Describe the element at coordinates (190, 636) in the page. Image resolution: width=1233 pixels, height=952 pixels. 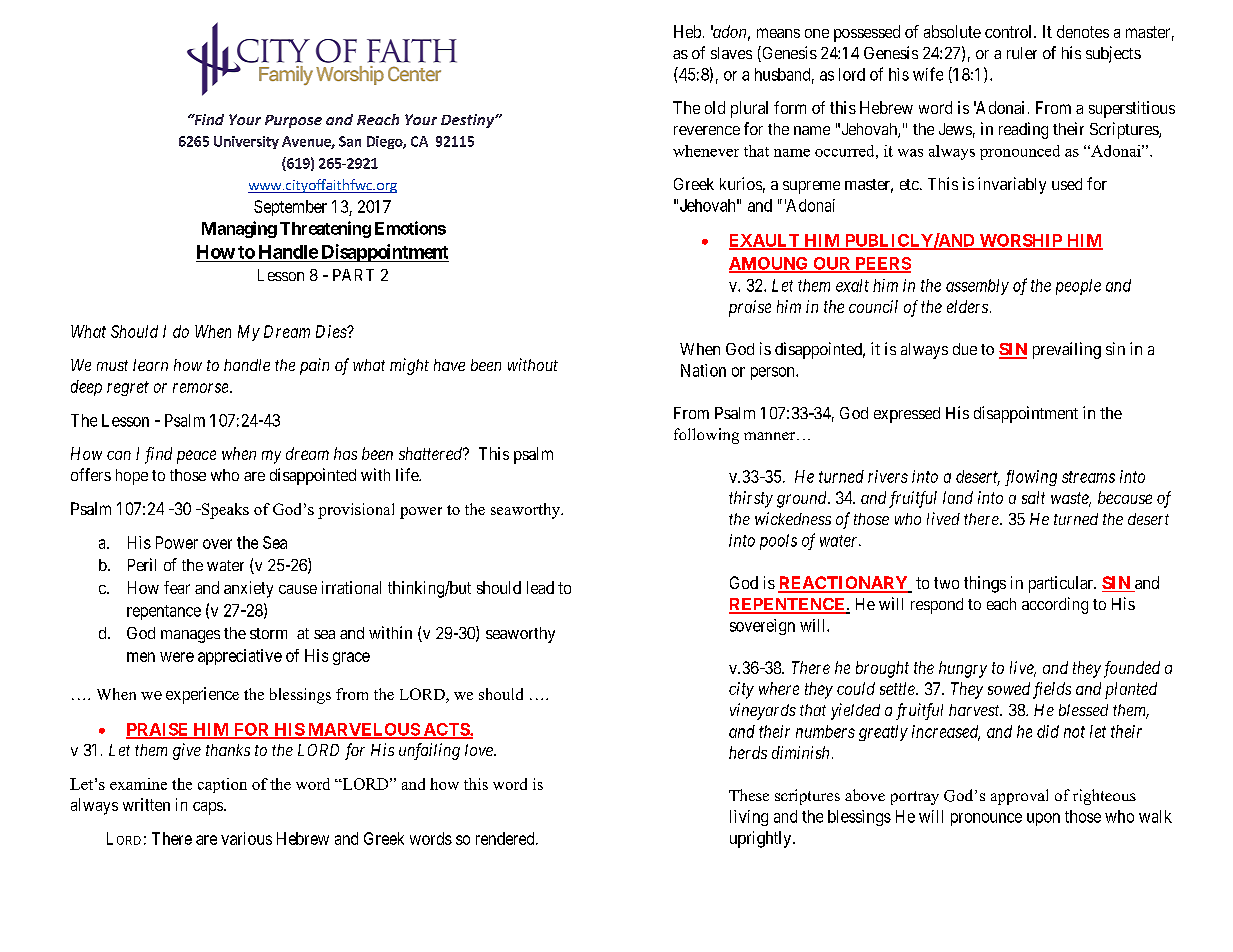
I see `manages` at that location.
